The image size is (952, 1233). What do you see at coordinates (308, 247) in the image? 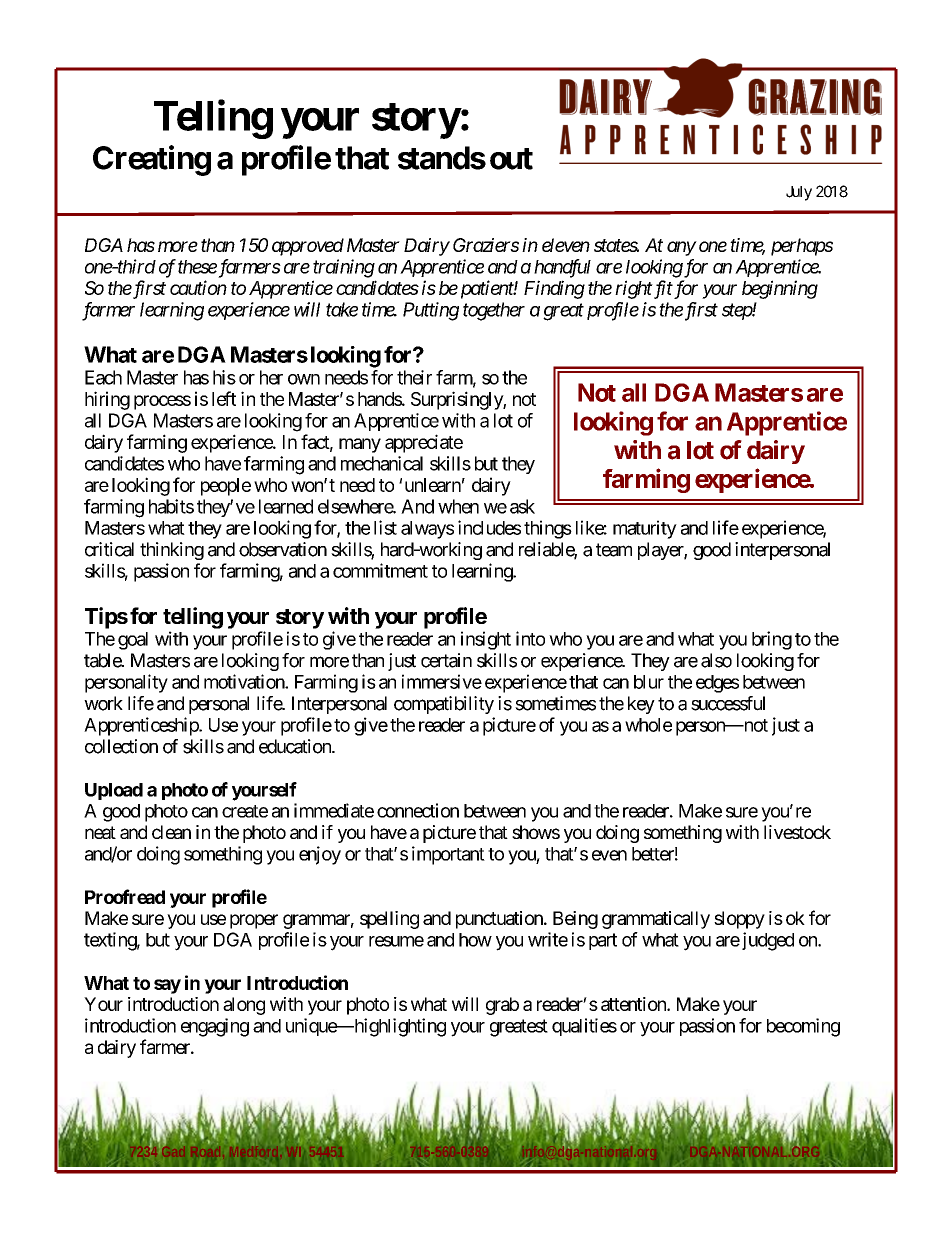
I see `approved` at bounding box center [308, 247].
